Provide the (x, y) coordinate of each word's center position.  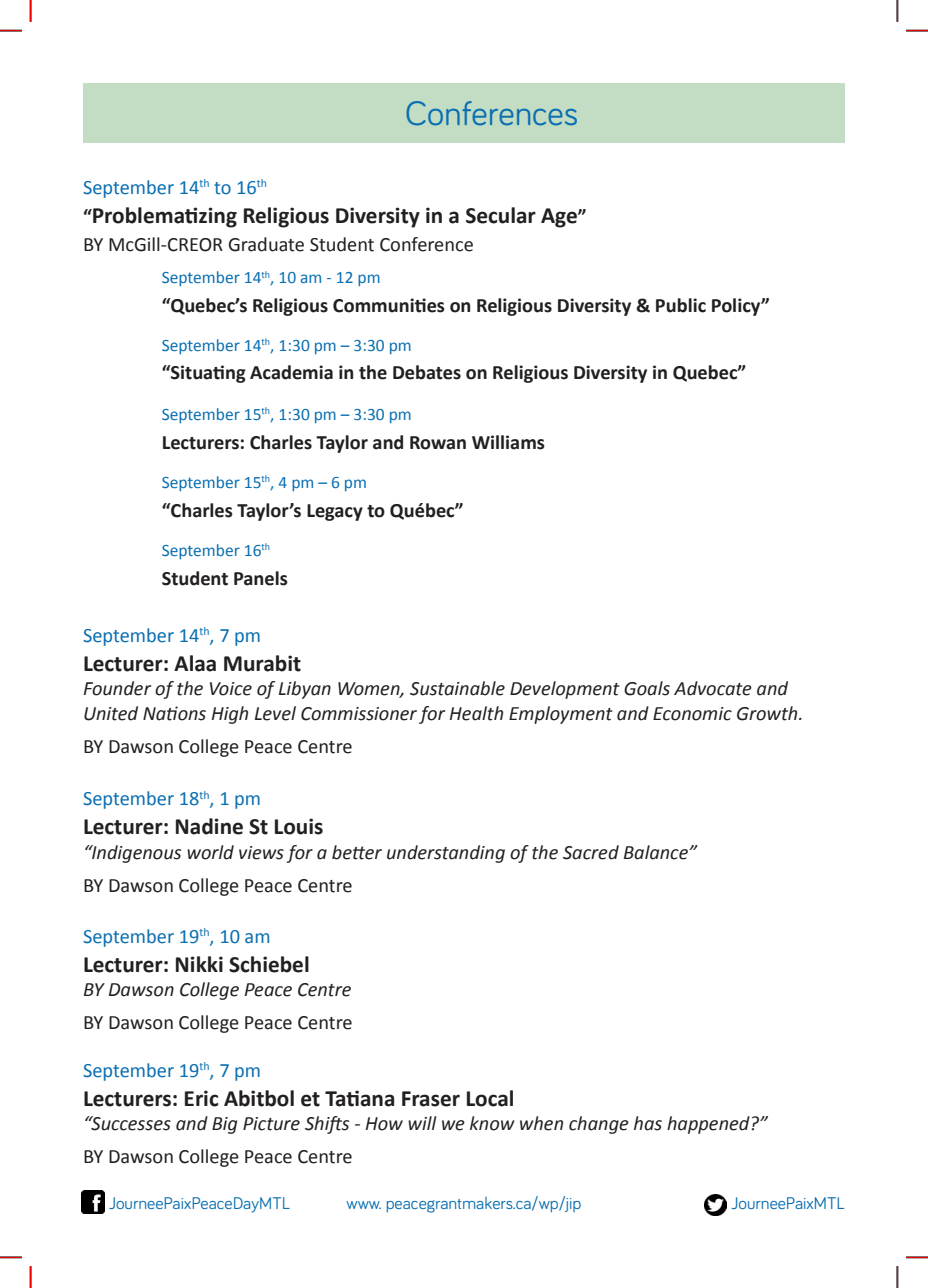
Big (224, 1125)
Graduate (266, 244)
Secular (501, 215)
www (363, 1205)
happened (709, 1125)
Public (681, 305)
